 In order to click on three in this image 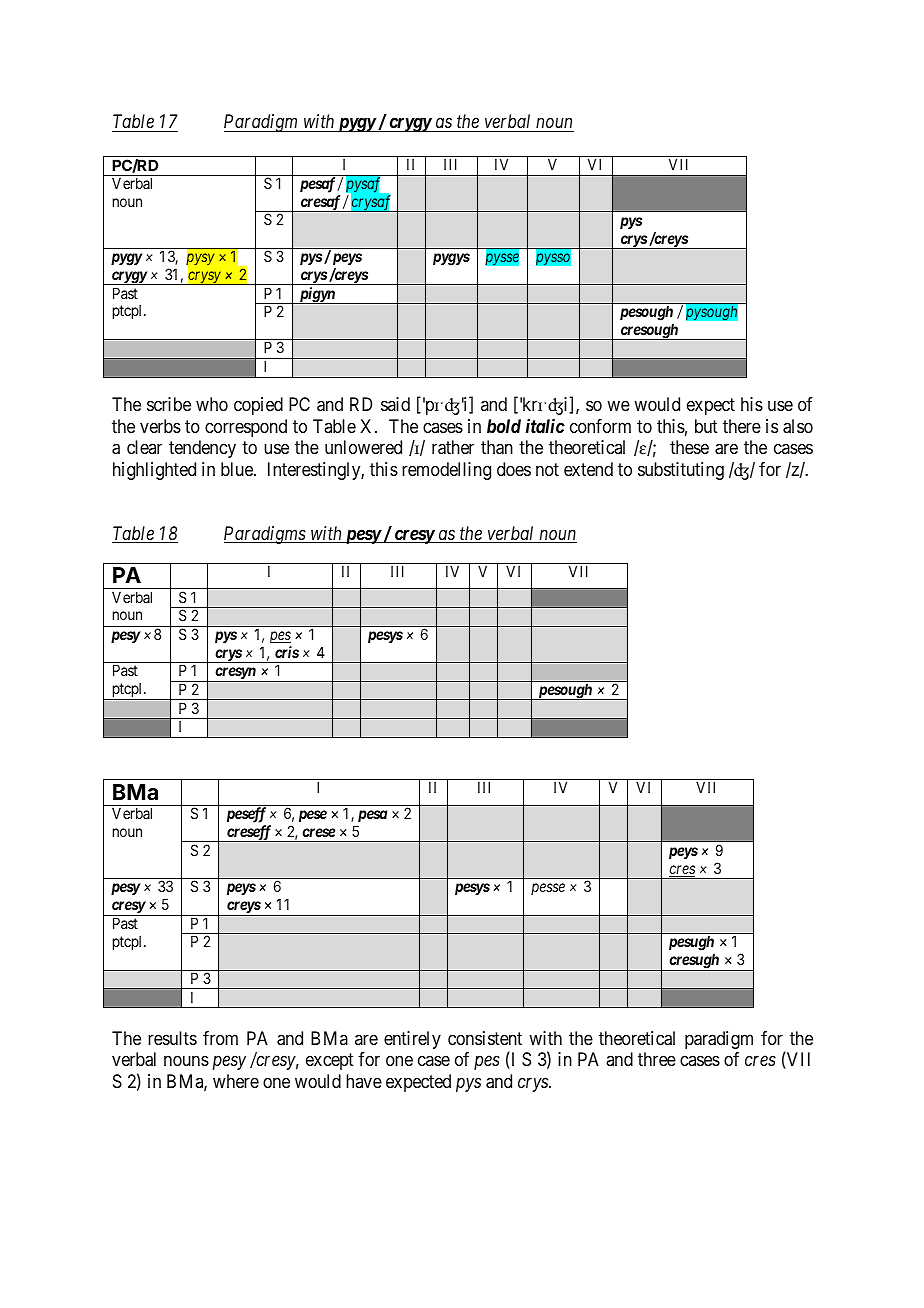, I will do `click(657, 1059)`.
